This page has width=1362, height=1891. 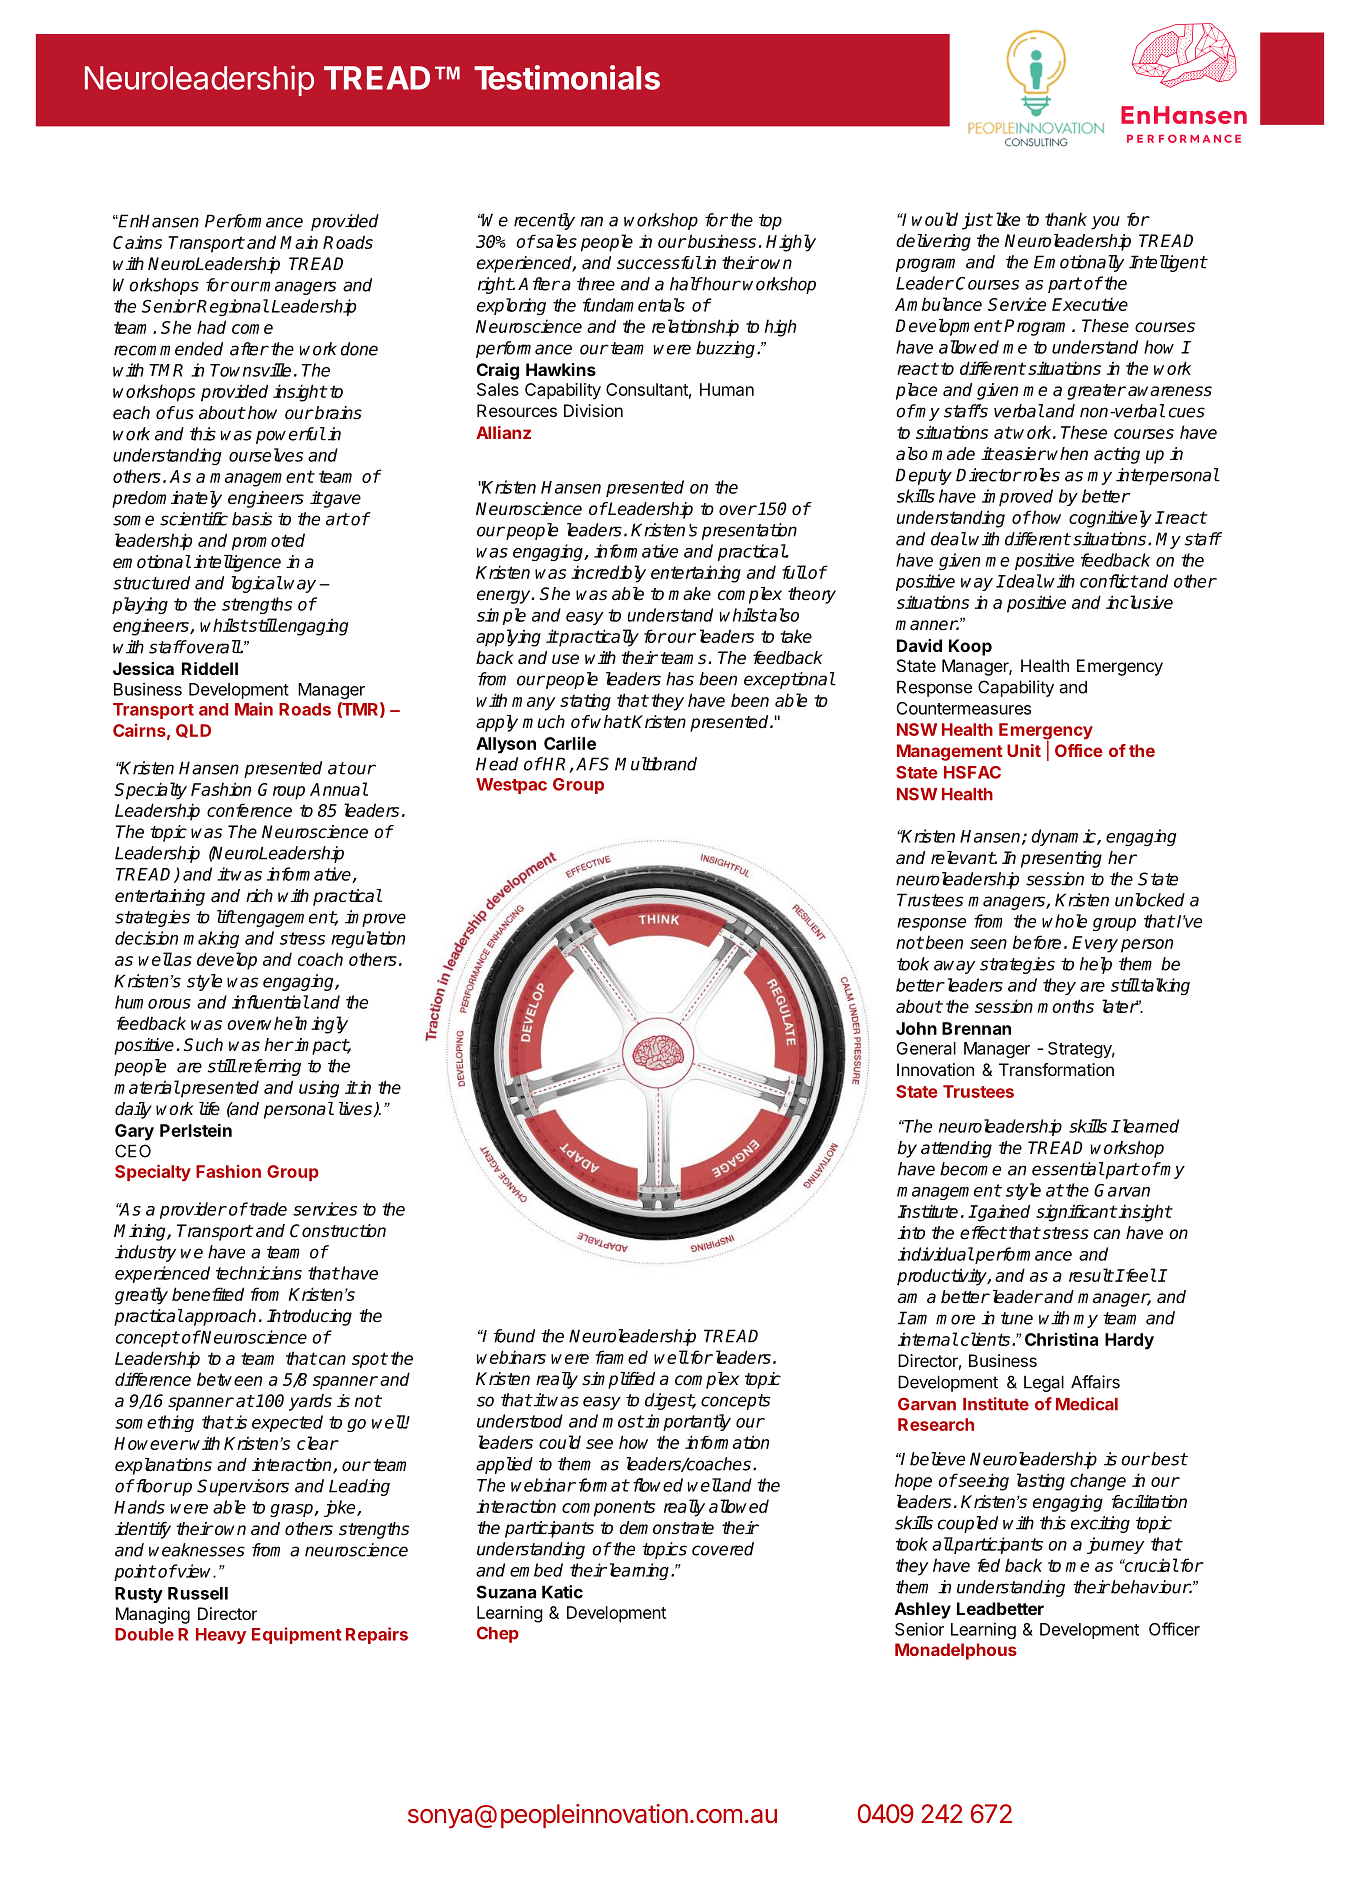 What do you see at coordinates (237, 563) in the page?
I see `intelligence` at bounding box center [237, 563].
